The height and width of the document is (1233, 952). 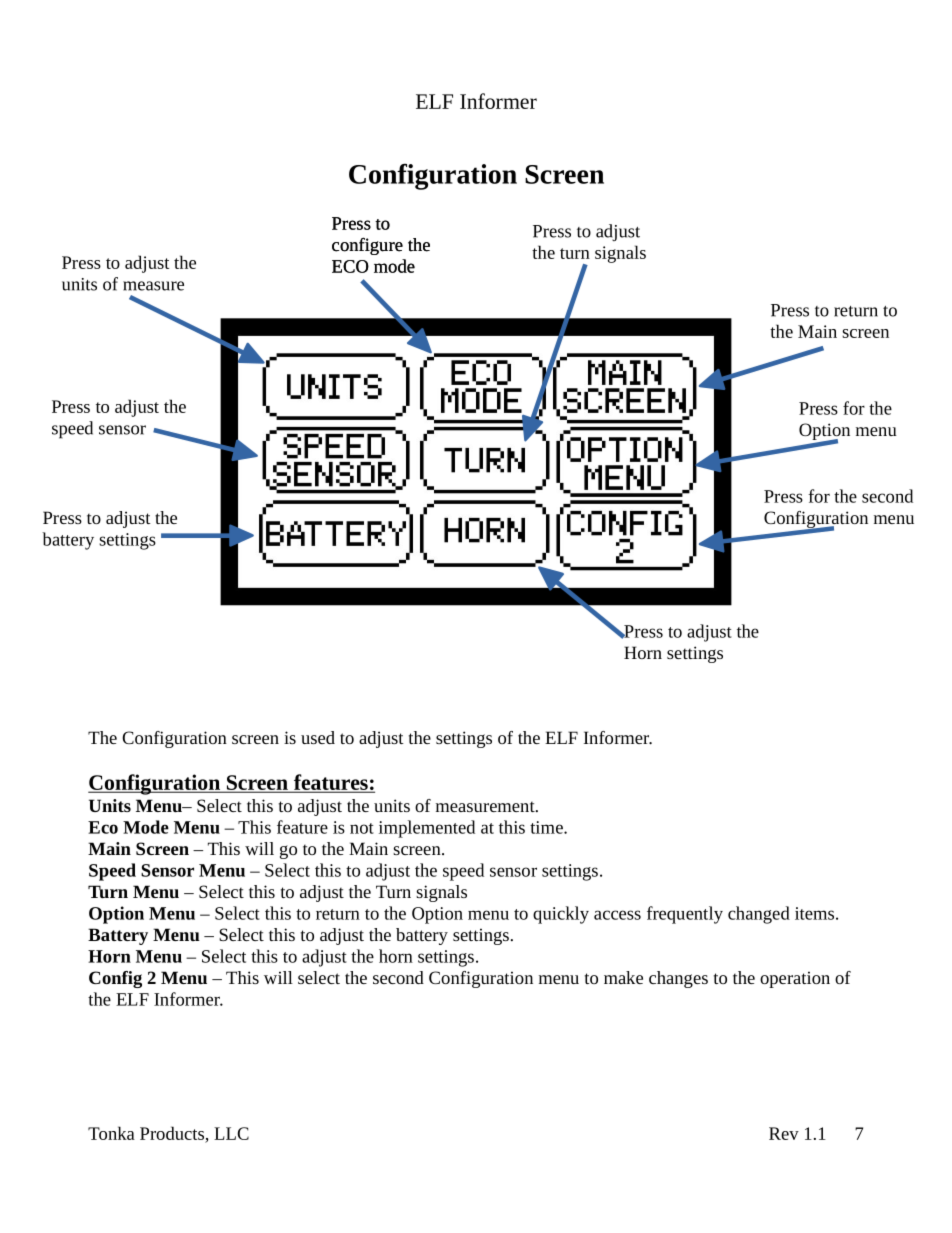 I want to click on changed, so click(x=759, y=915).
